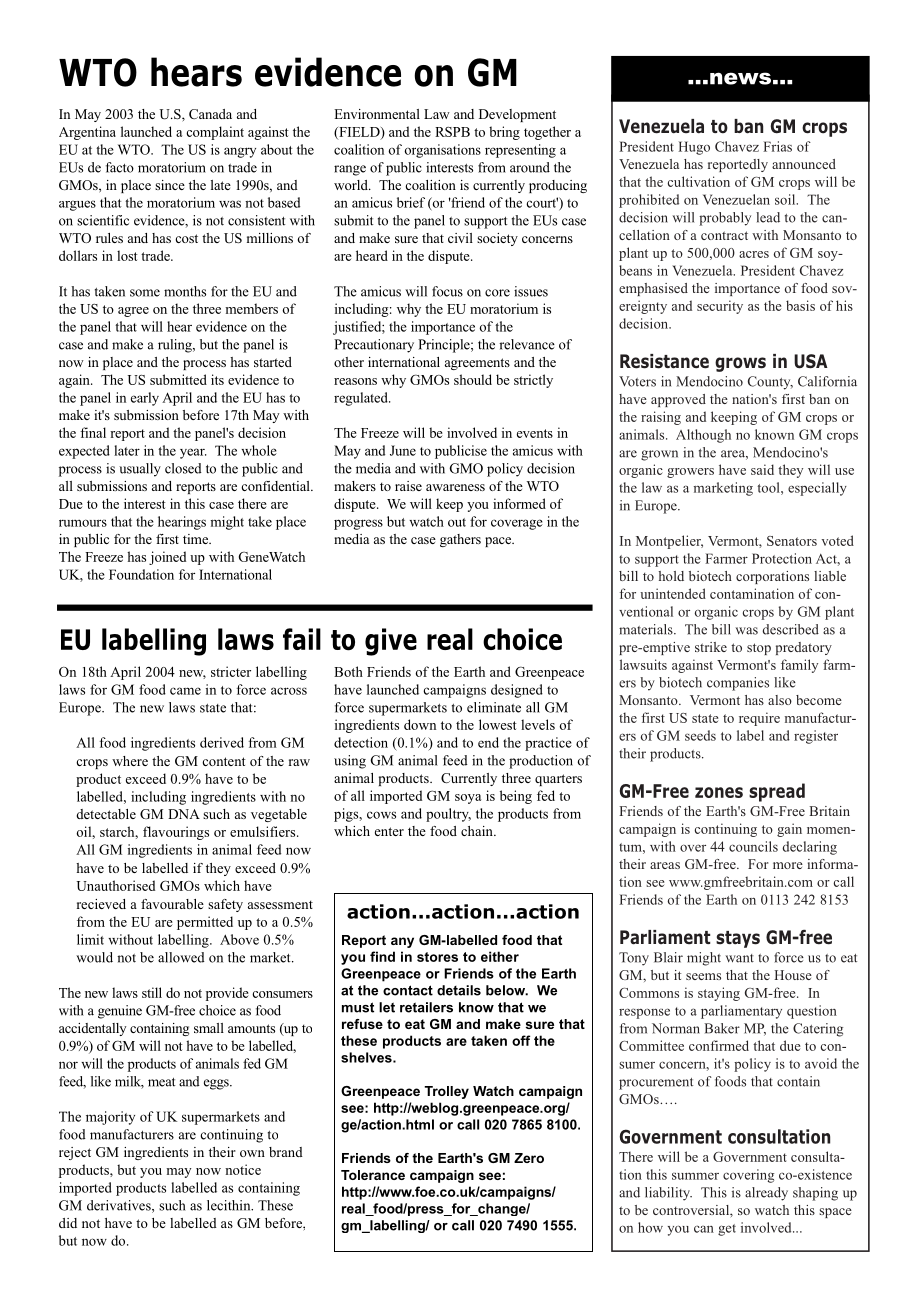 The image size is (924, 1308). I want to click on came, so click(185, 691).
